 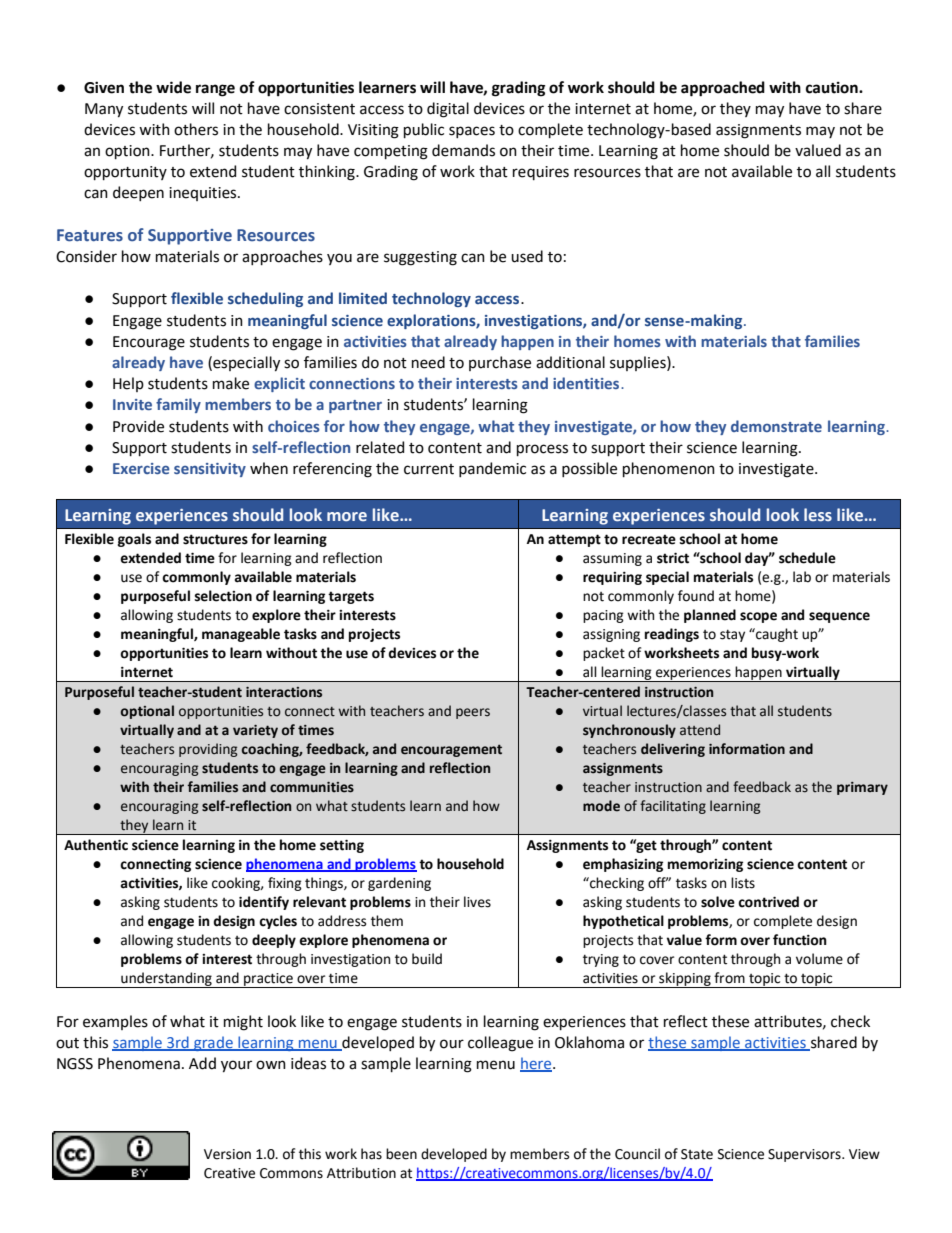 What do you see at coordinates (805, 1155) in the page?
I see `Supervisors` at bounding box center [805, 1155].
